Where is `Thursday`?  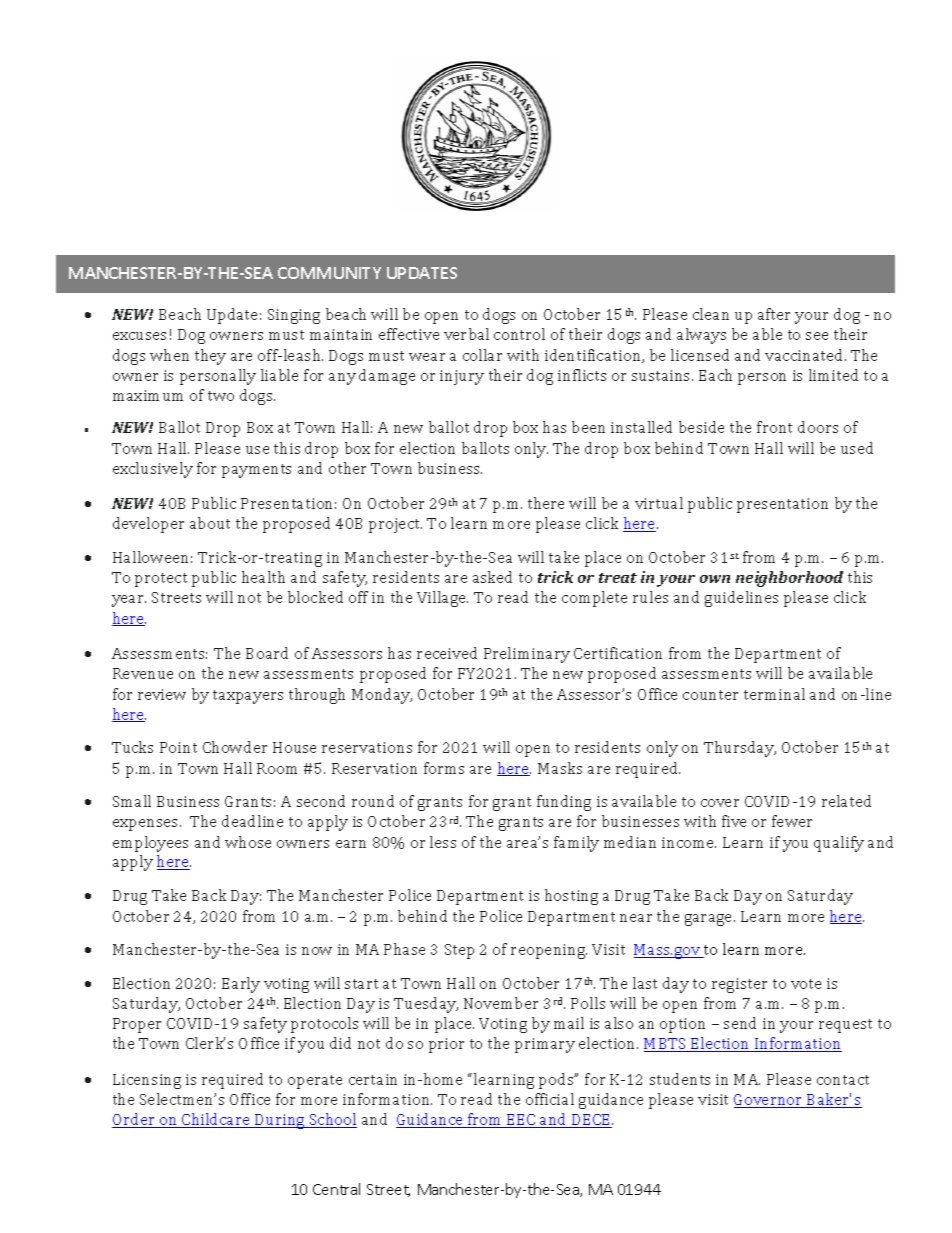 Thursday is located at coordinates (740, 749).
